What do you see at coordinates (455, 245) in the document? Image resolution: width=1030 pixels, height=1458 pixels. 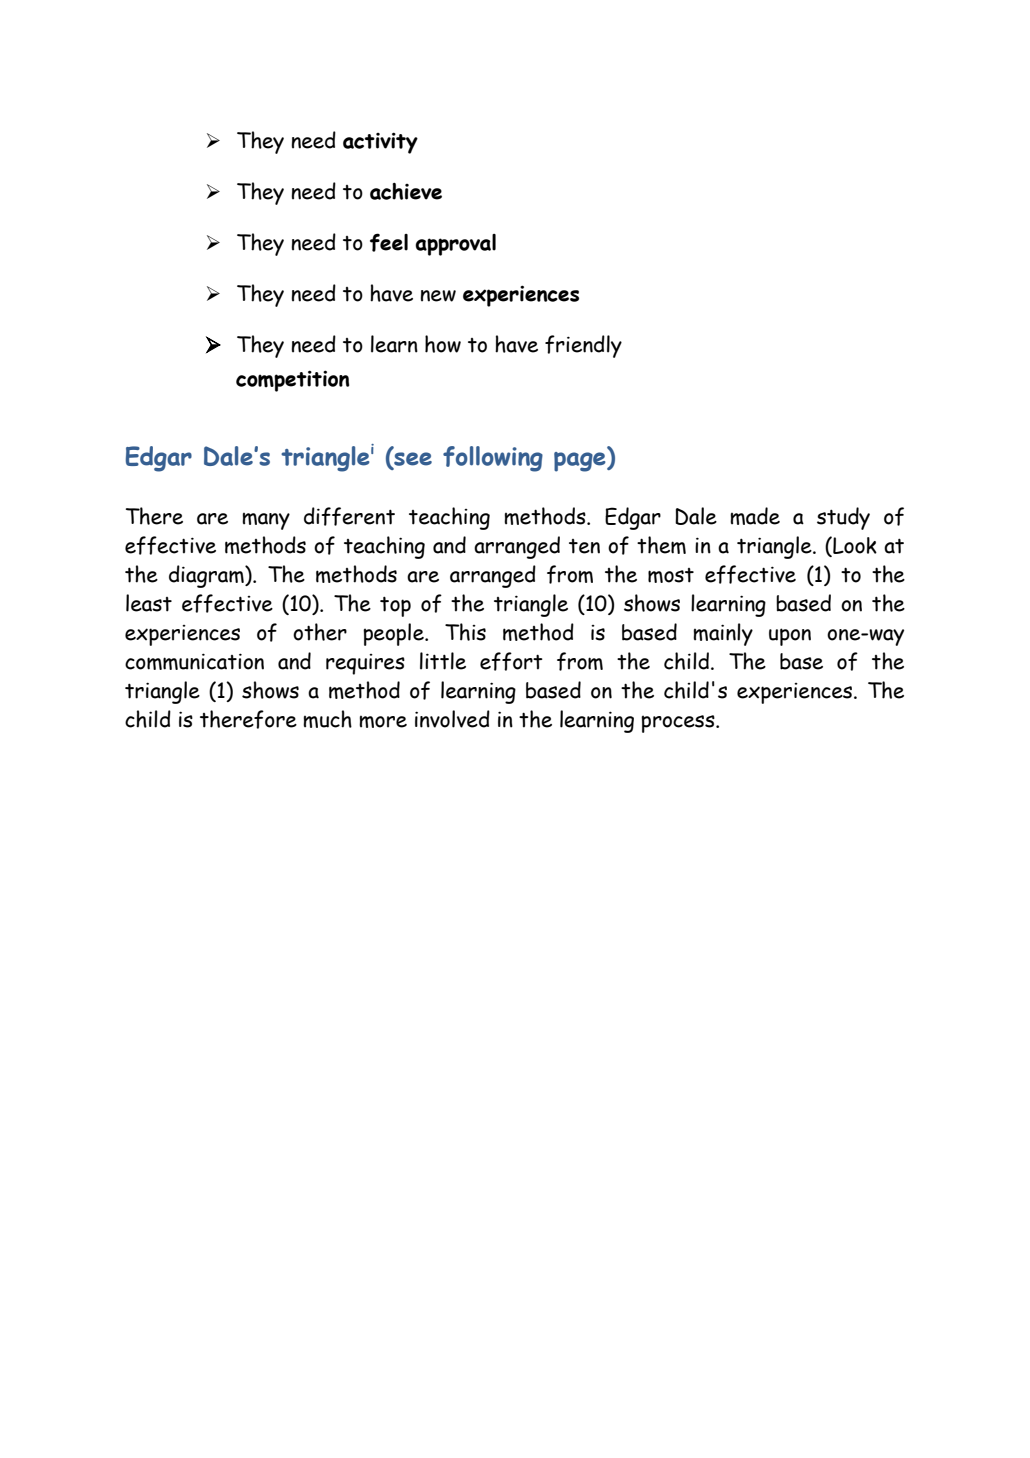 I see `approval` at bounding box center [455, 245].
